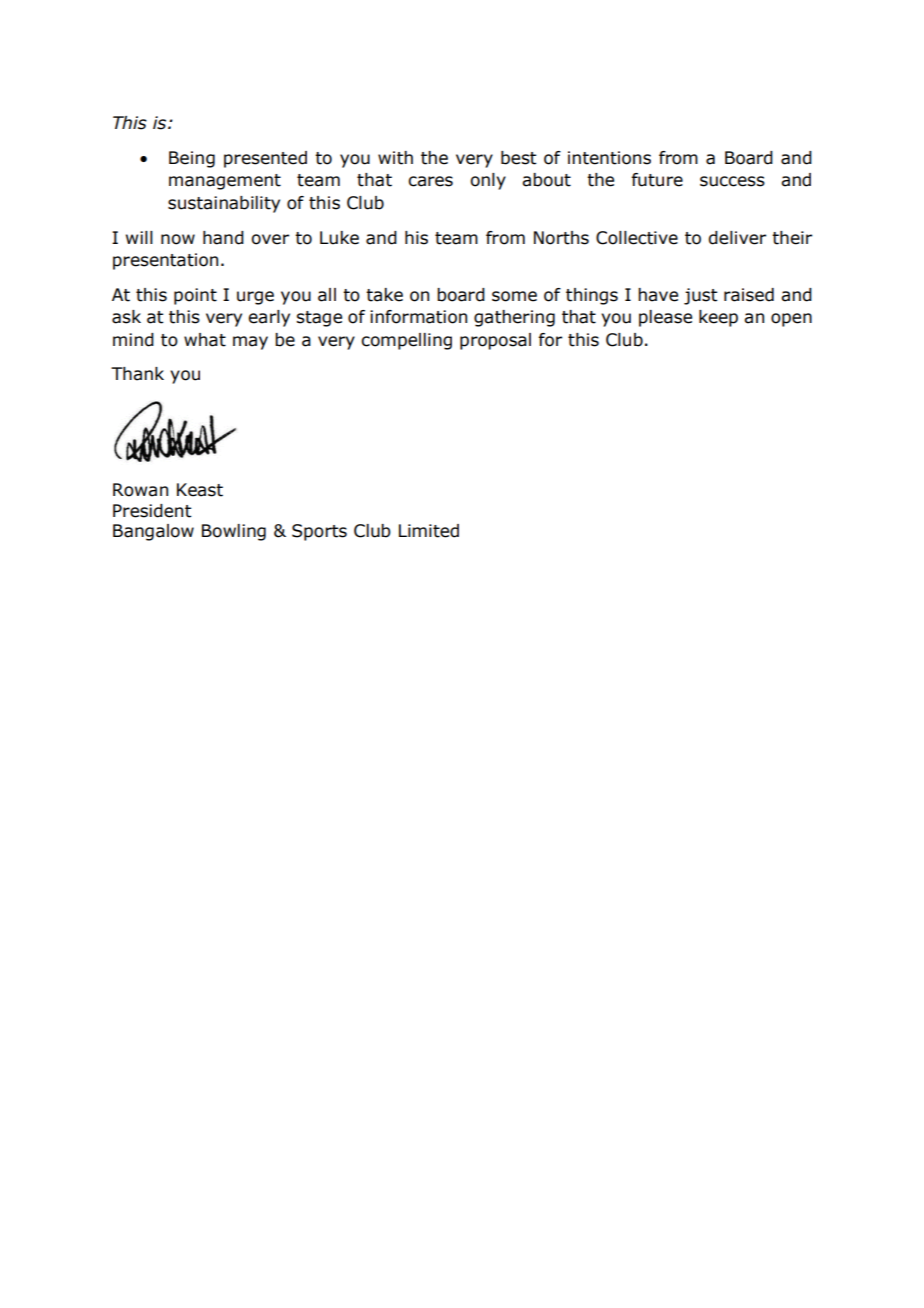  What do you see at coordinates (732, 181) in the image?
I see `success` at bounding box center [732, 181].
